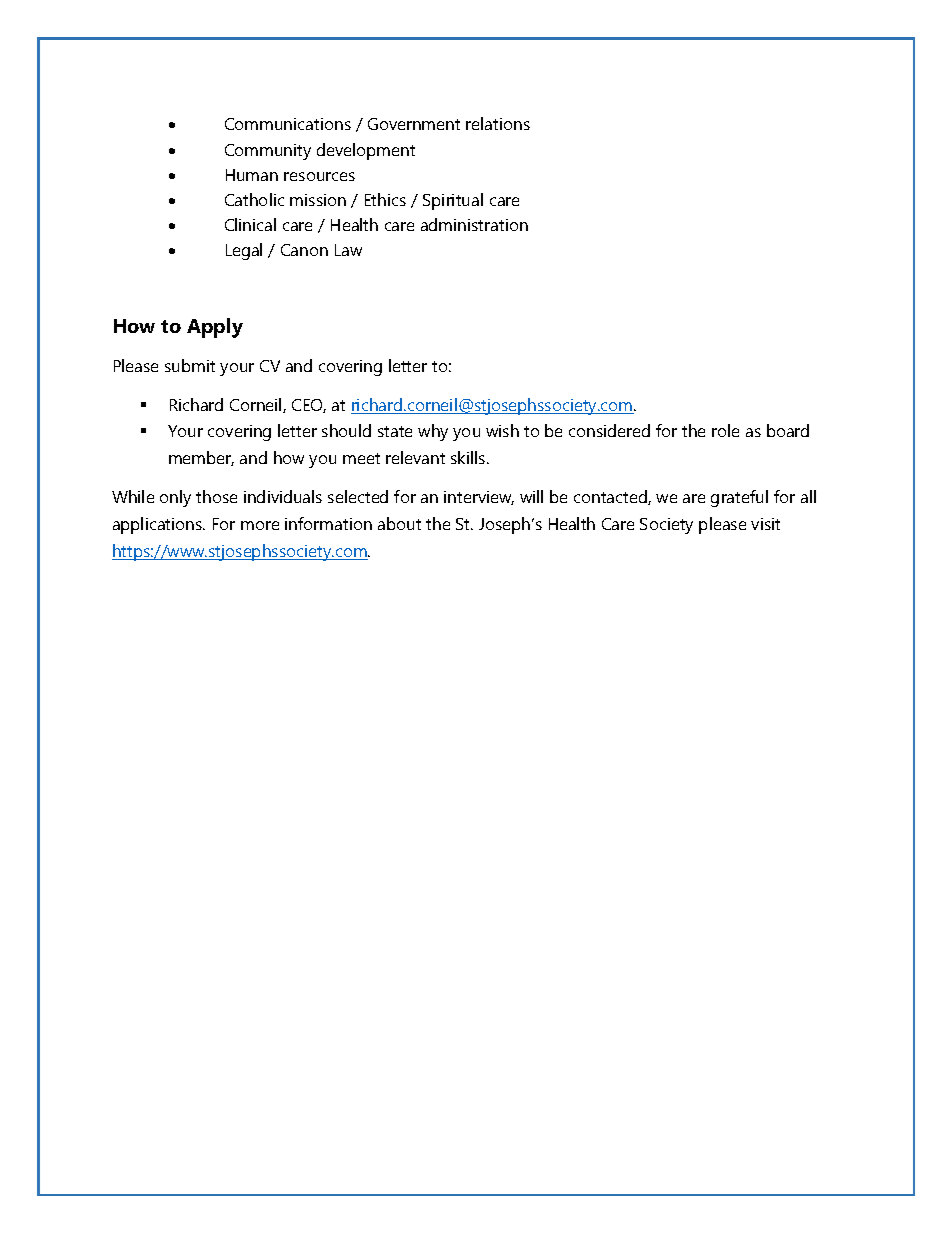  What do you see at coordinates (498, 123) in the document?
I see `relations` at bounding box center [498, 123].
